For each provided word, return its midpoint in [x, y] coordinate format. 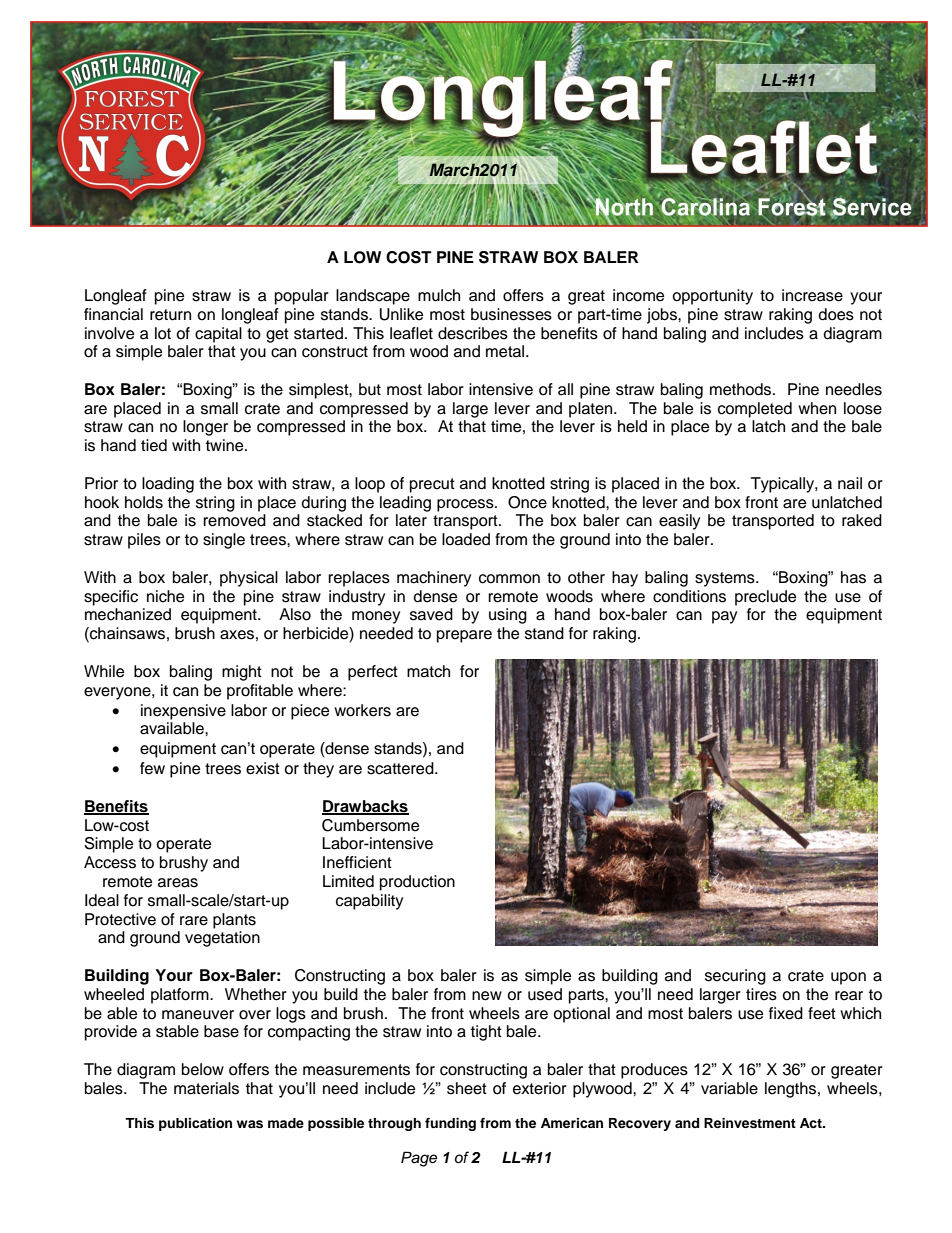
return [170, 315]
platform [181, 996]
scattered [401, 768]
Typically [783, 485]
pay [724, 617]
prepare [464, 636]
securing [735, 977]
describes [473, 333]
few [152, 768]
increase [812, 295]
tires [761, 994]
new [487, 996]
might [242, 673]
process [466, 505]
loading [168, 485]
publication [195, 1124]
